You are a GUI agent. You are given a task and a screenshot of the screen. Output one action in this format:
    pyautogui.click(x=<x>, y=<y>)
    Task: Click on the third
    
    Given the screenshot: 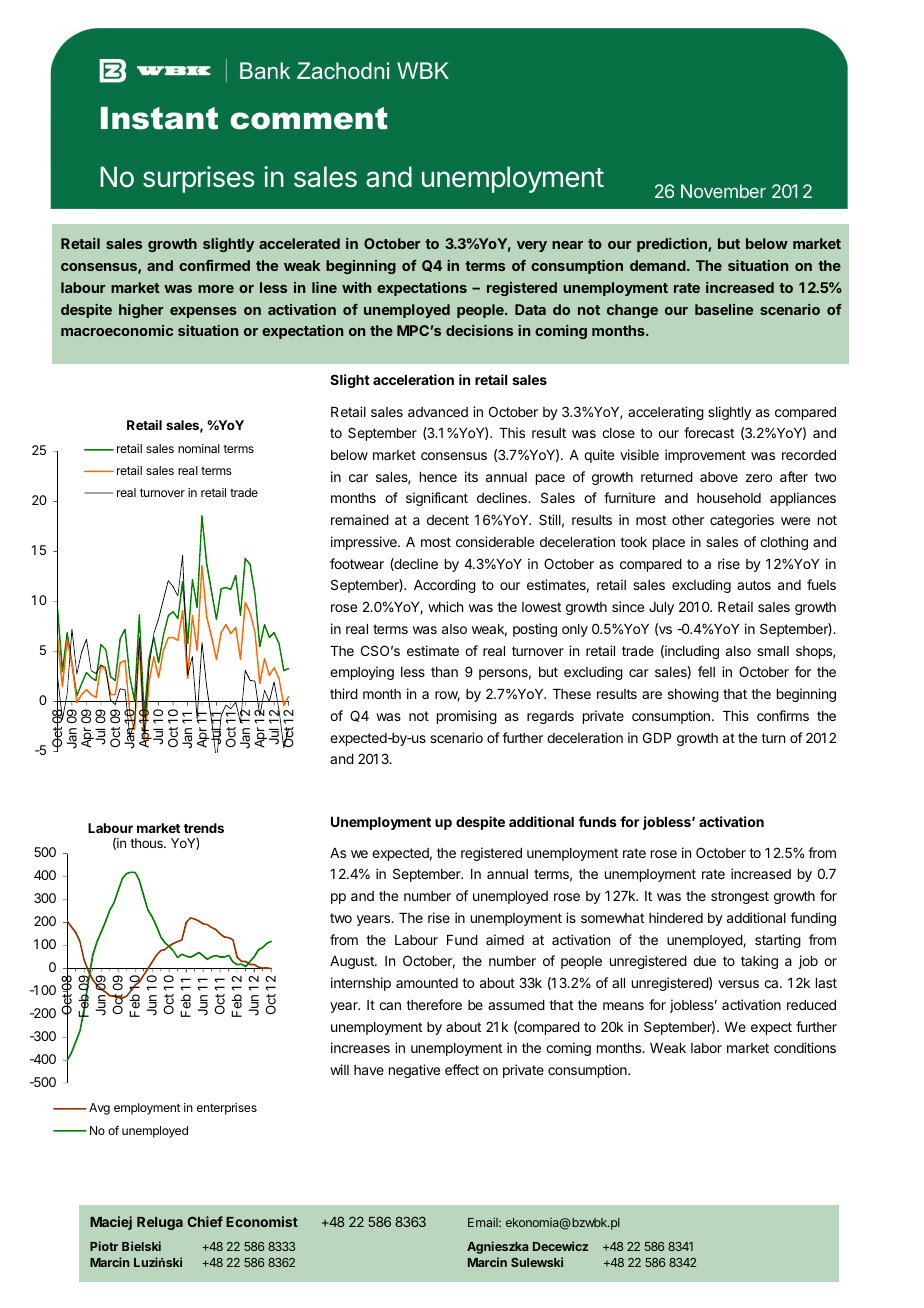 What is the action you would take?
    pyautogui.click(x=344, y=693)
